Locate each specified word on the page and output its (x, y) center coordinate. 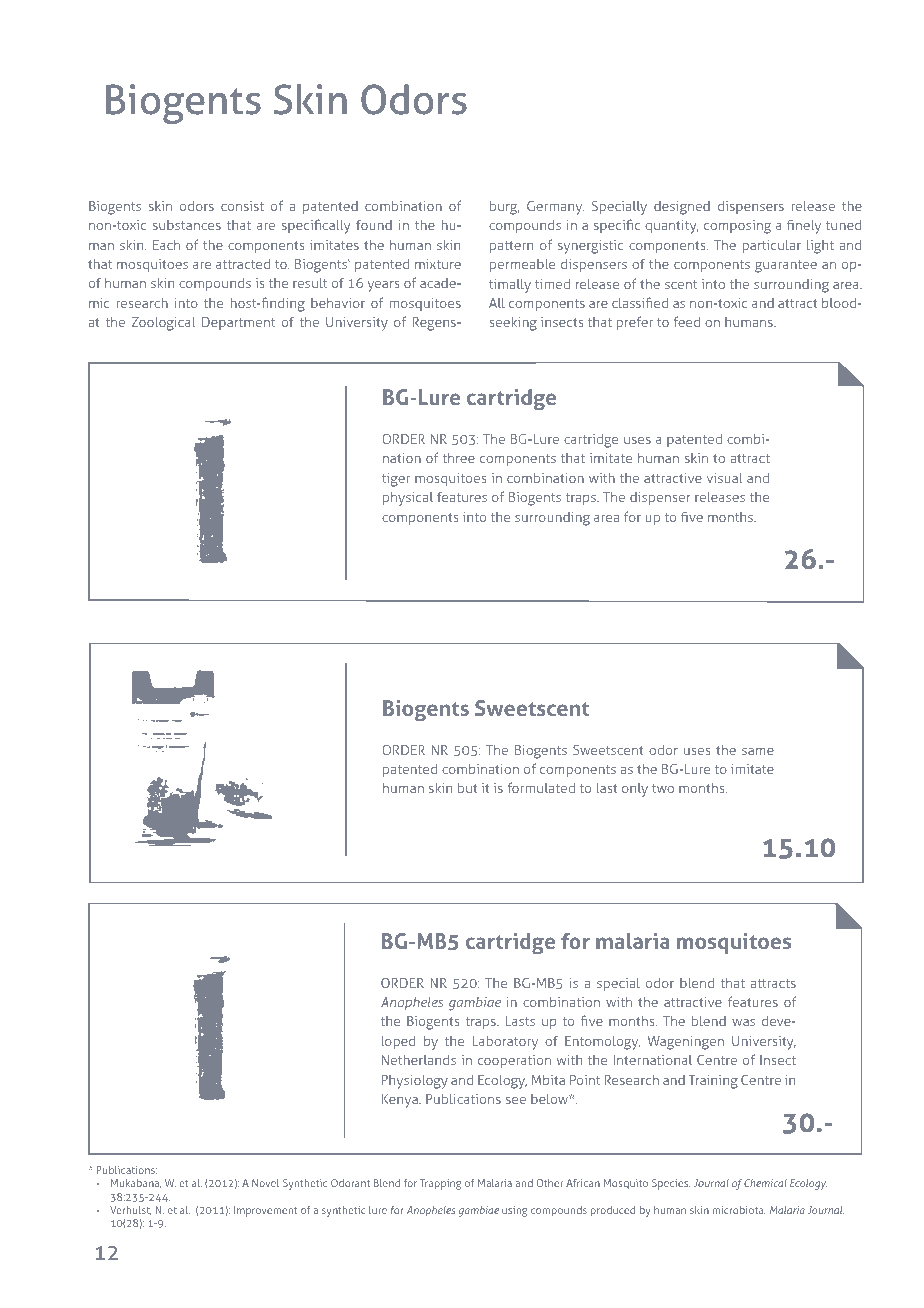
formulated (541, 787)
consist (242, 206)
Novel (265, 1183)
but (468, 788)
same (758, 751)
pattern (511, 247)
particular (772, 246)
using (514, 1211)
